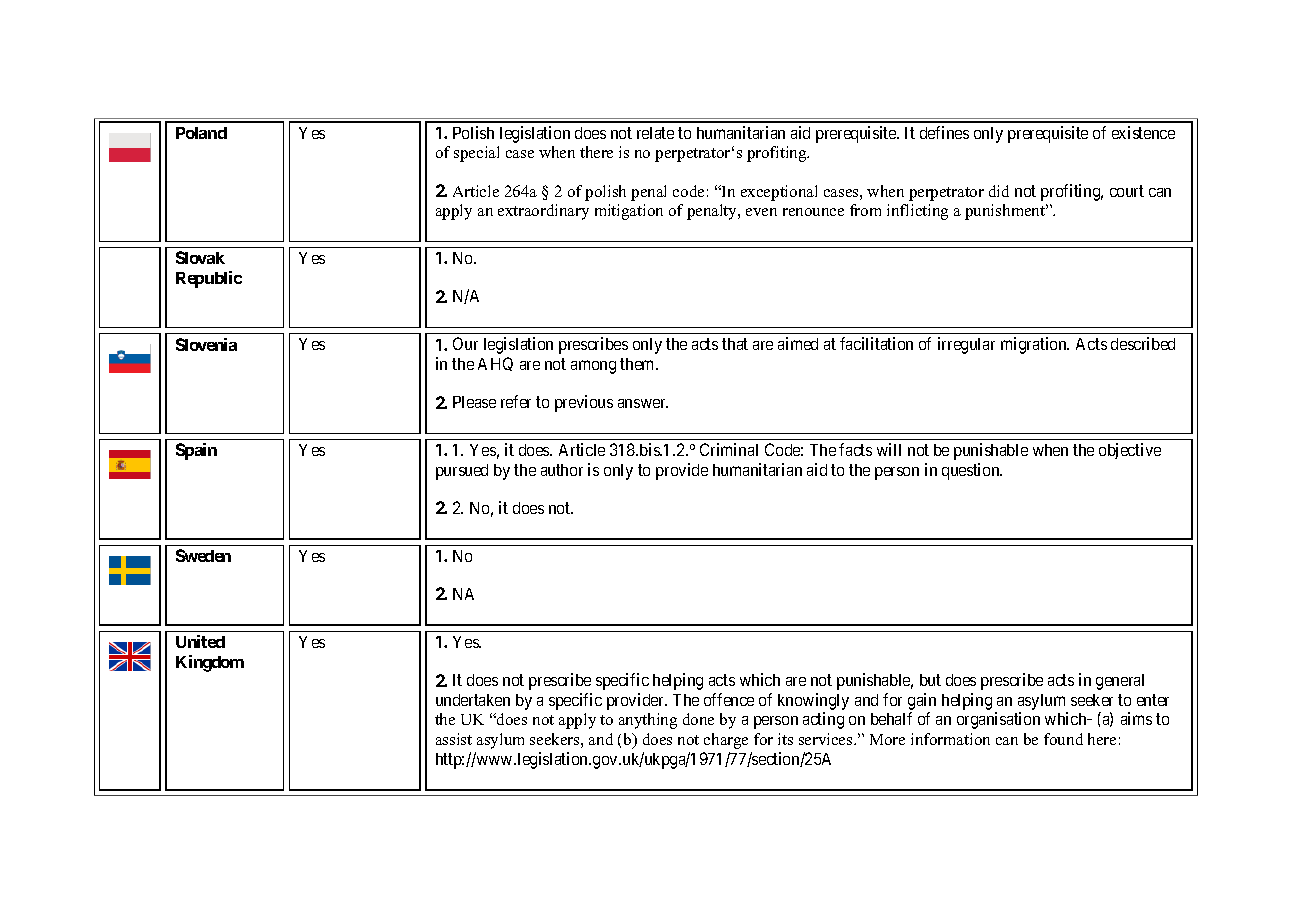  I want to click on Slovenia, so click(206, 344).
